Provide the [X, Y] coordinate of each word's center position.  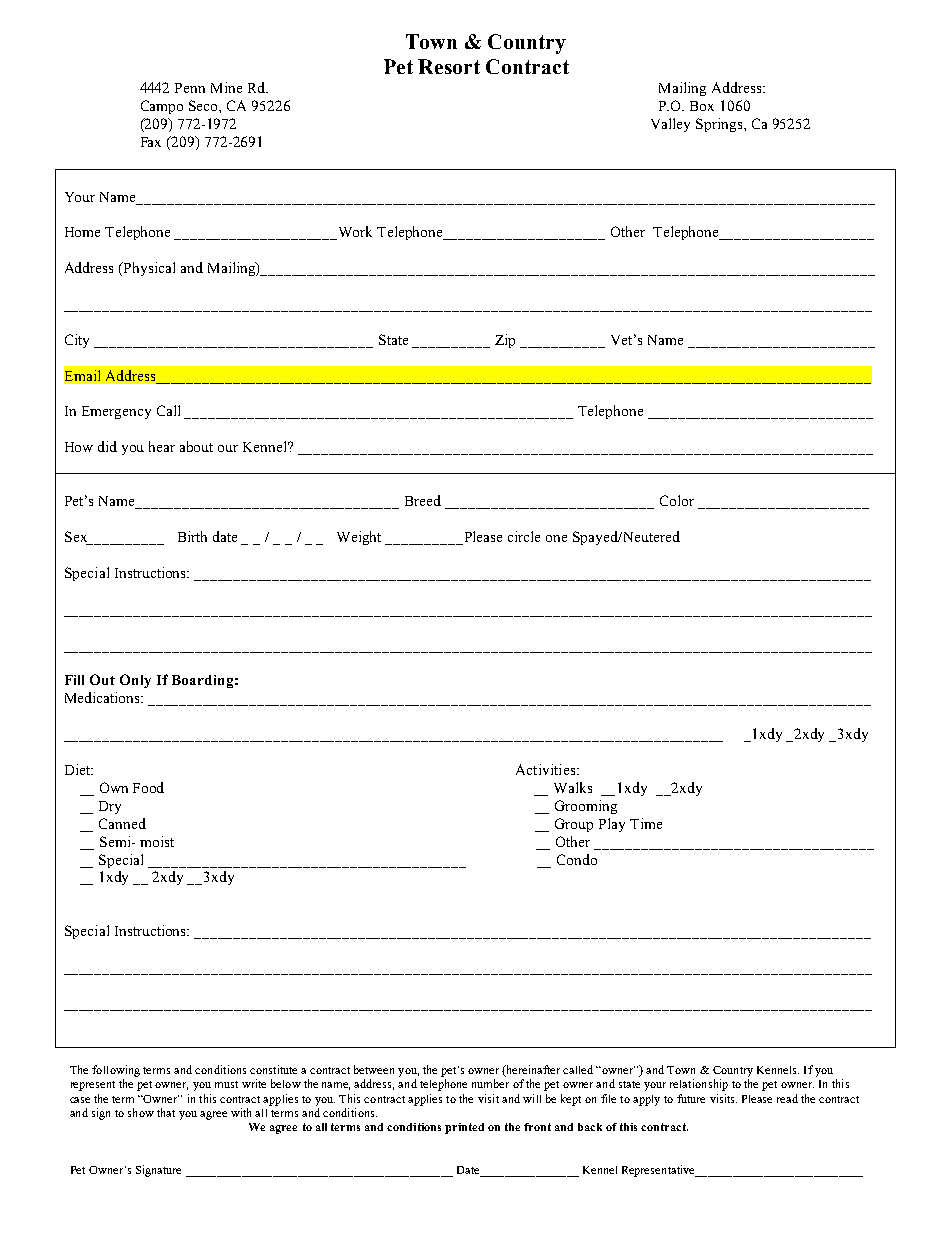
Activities [545, 769]
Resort [449, 66]
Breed [423, 500]
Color [677, 500]
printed [464, 1128]
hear [162, 446]
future [691, 1098]
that [166, 1112]
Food [148, 787]
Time [646, 823]
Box [702, 106]
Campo [162, 107]
